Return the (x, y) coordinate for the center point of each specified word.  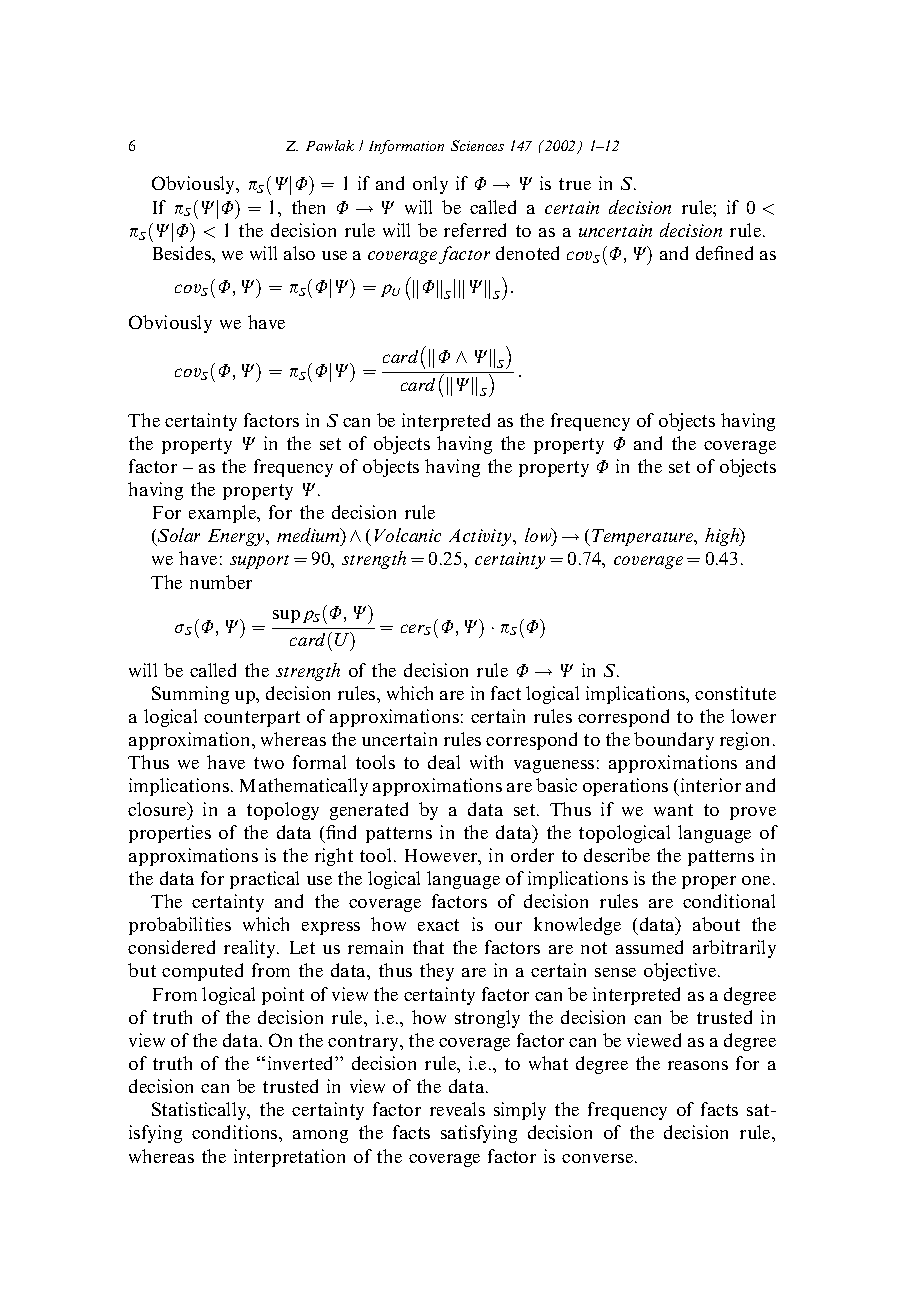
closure (158, 809)
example (224, 514)
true (575, 184)
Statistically (200, 1111)
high (723, 537)
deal (444, 762)
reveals (457, 1109)
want (673, 810)
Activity (482, 537)
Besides (183, 253)
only (430, 185)
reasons (698, 1065)
